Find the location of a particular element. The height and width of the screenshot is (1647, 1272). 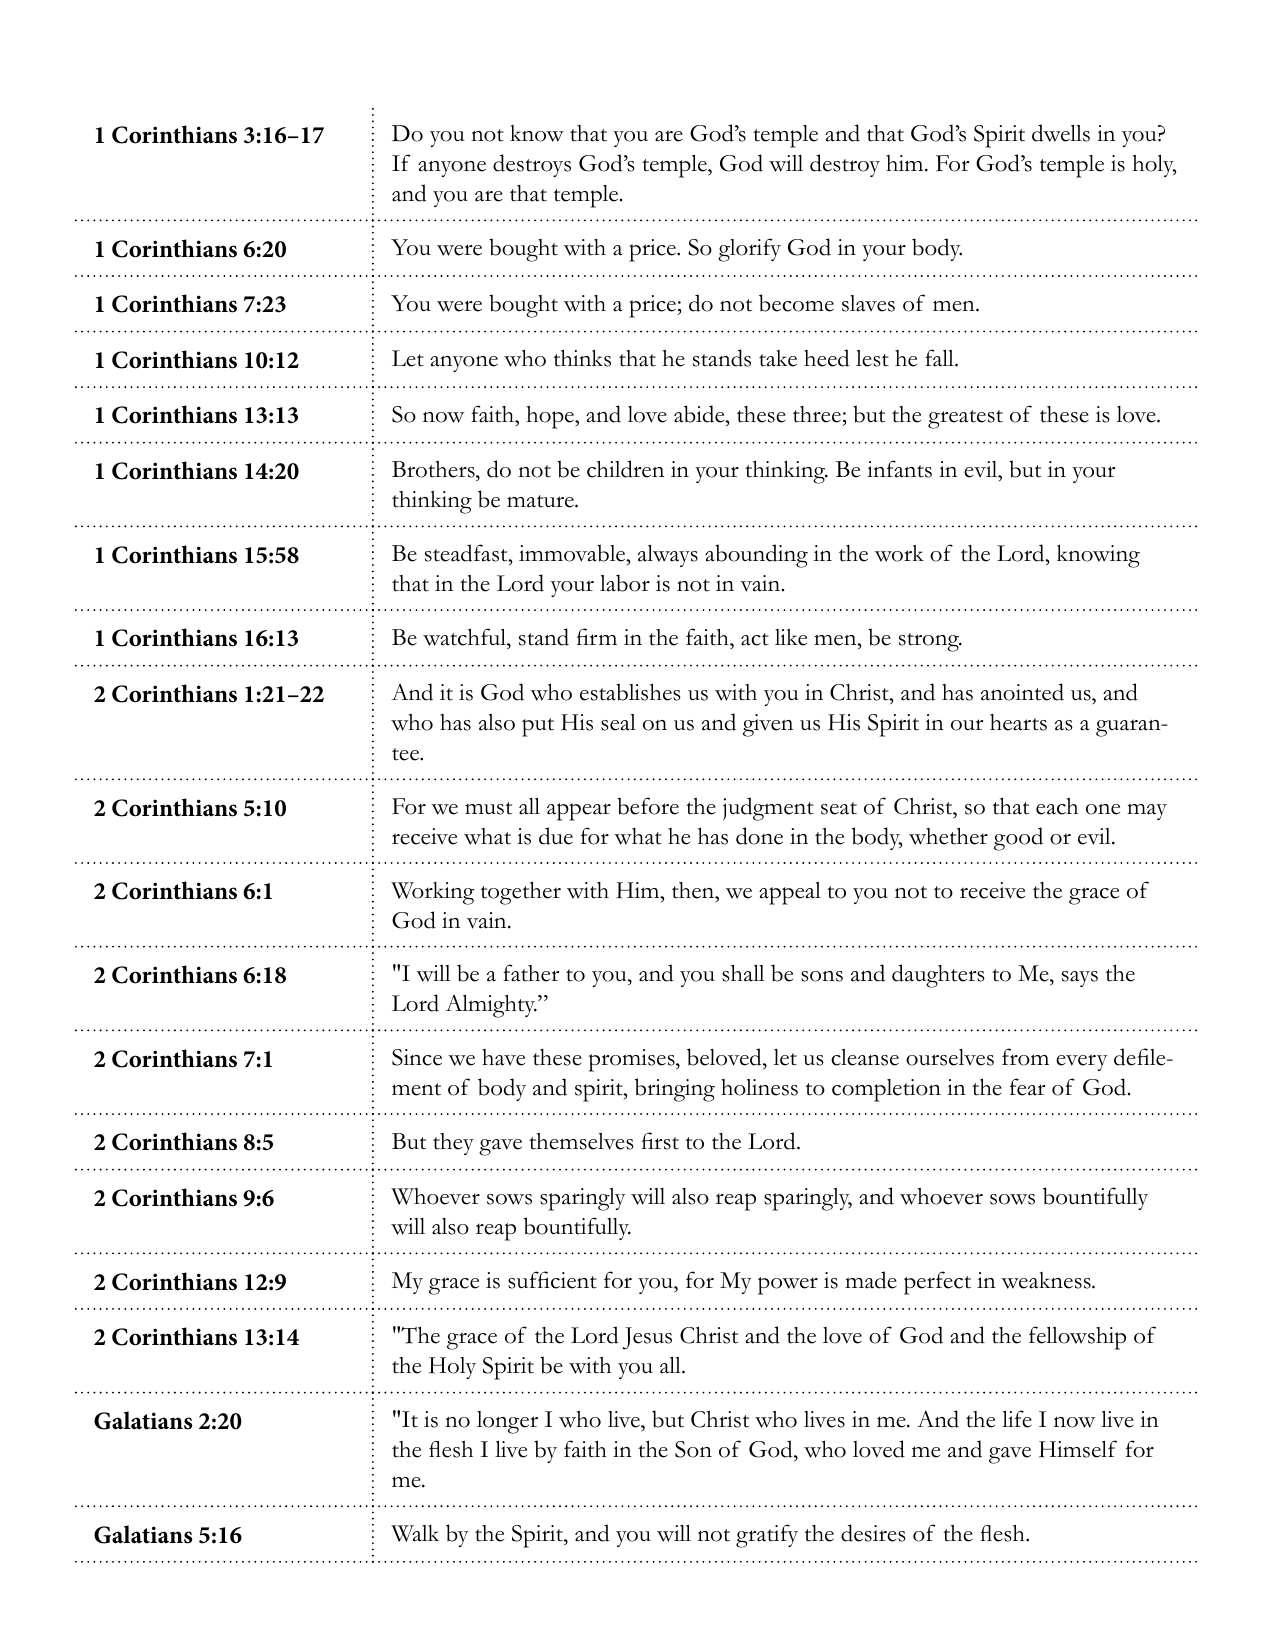

greatest is located at coordinates (965, 419).
